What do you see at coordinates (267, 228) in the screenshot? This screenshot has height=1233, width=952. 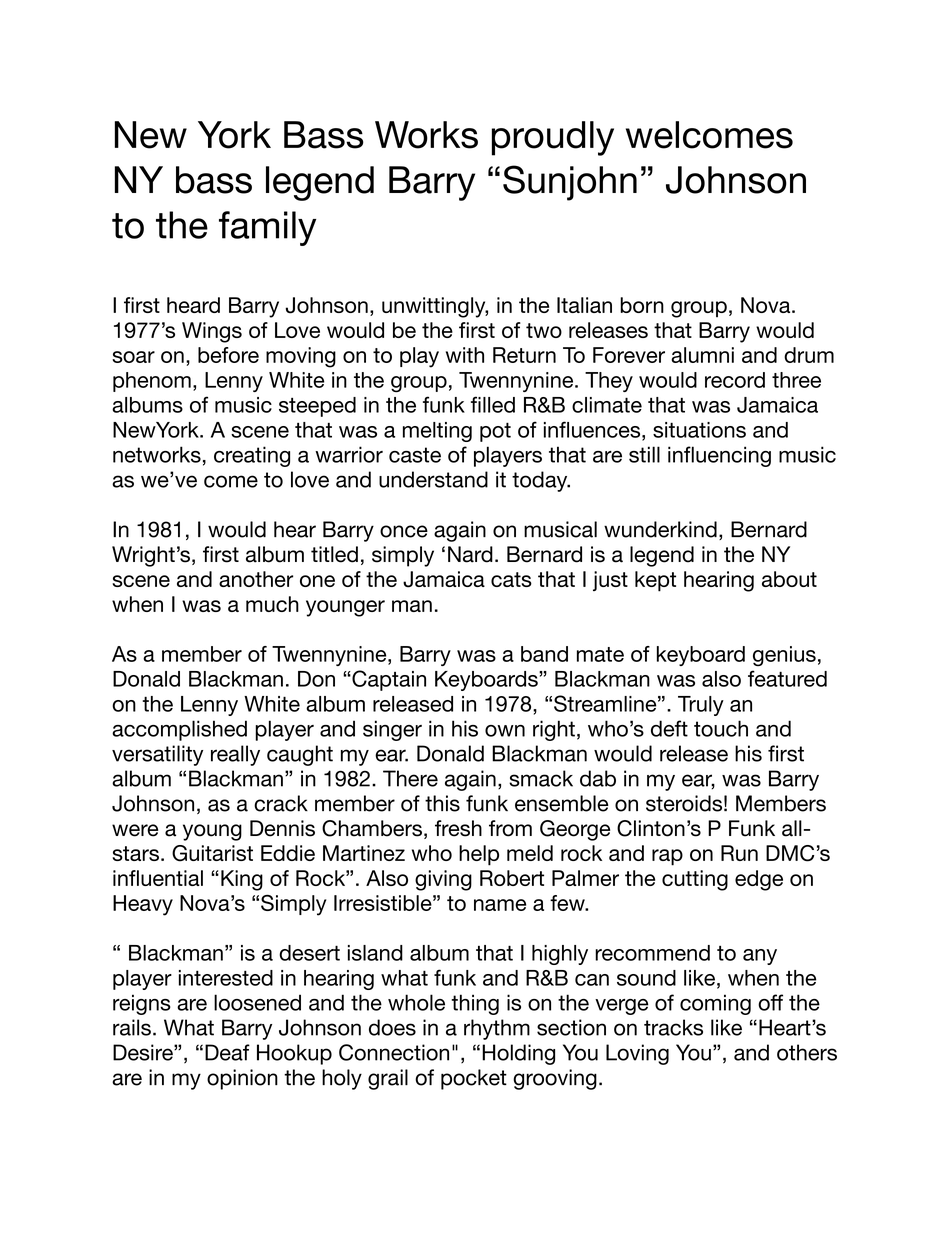 I see `family` at bounding box center [267, 228].
